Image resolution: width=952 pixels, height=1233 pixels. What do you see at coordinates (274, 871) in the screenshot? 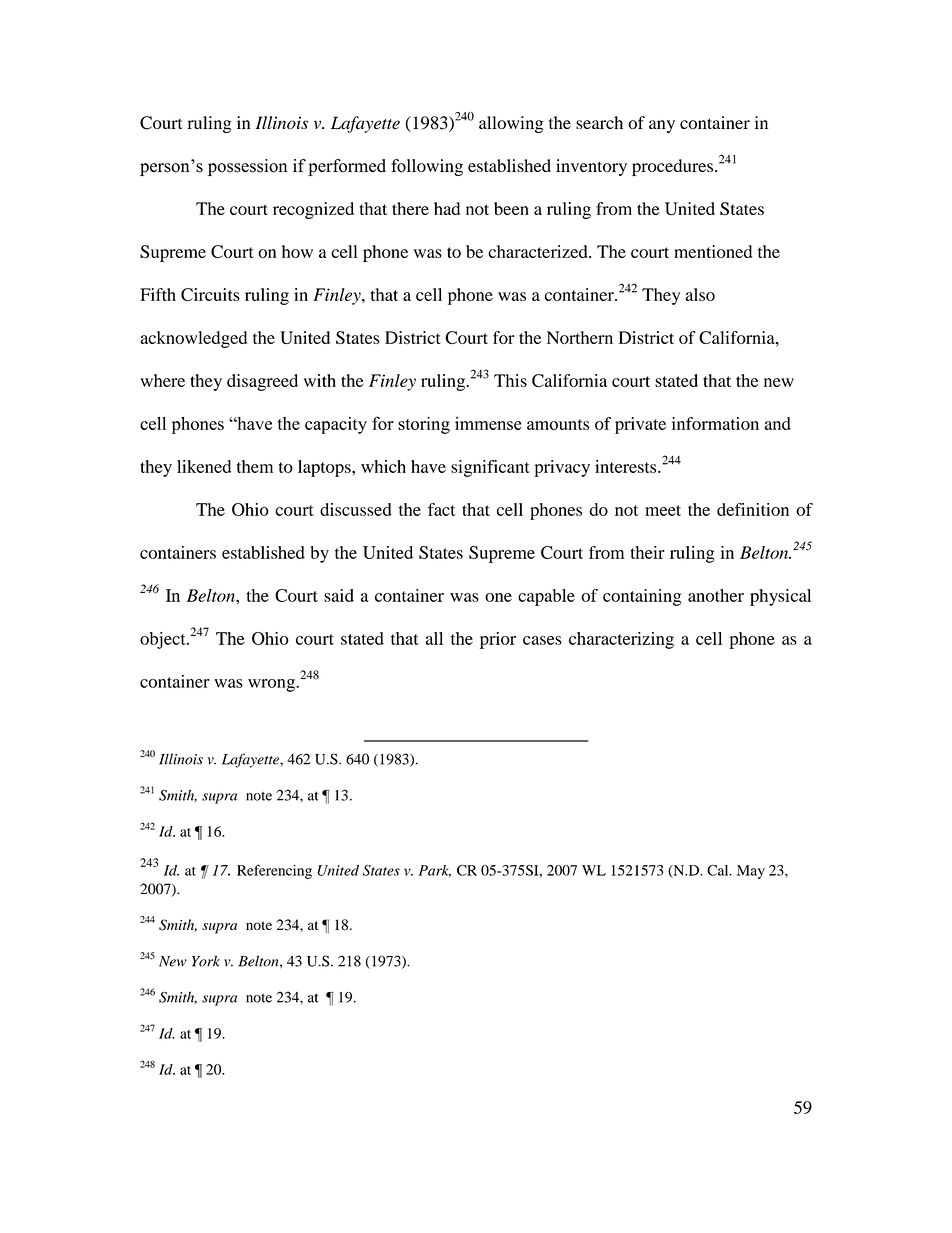
I see `Referencing` at bounding box center [274, 871].
